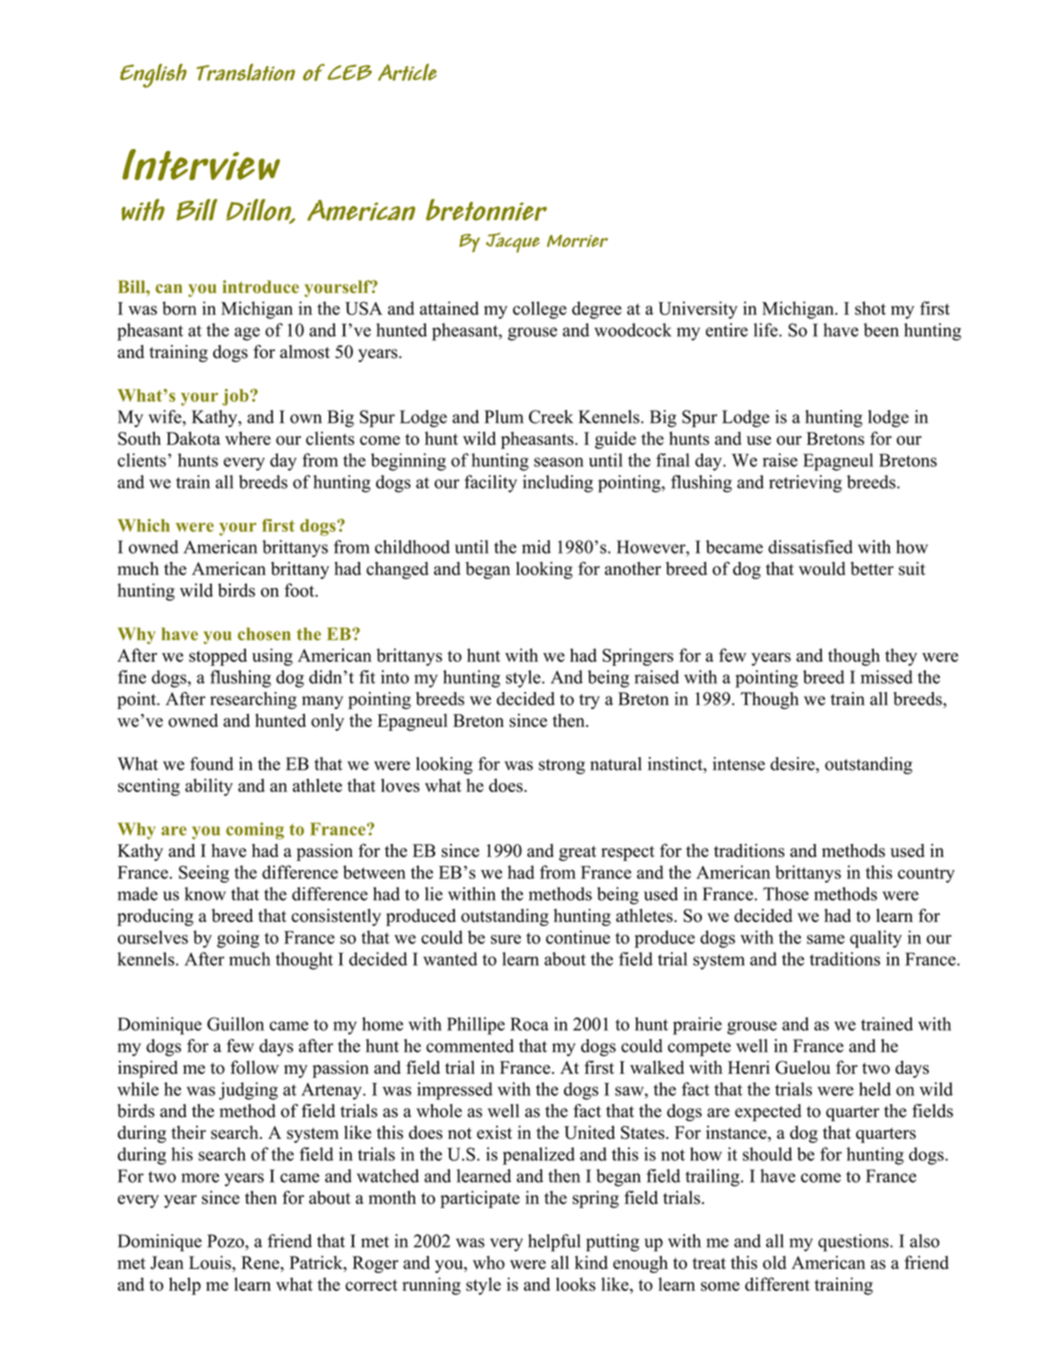 This image has height=1358, width=1049. What do you see at coordinates (870, 308) in the image?
I see `shot` at bounding box center [870, 308].
